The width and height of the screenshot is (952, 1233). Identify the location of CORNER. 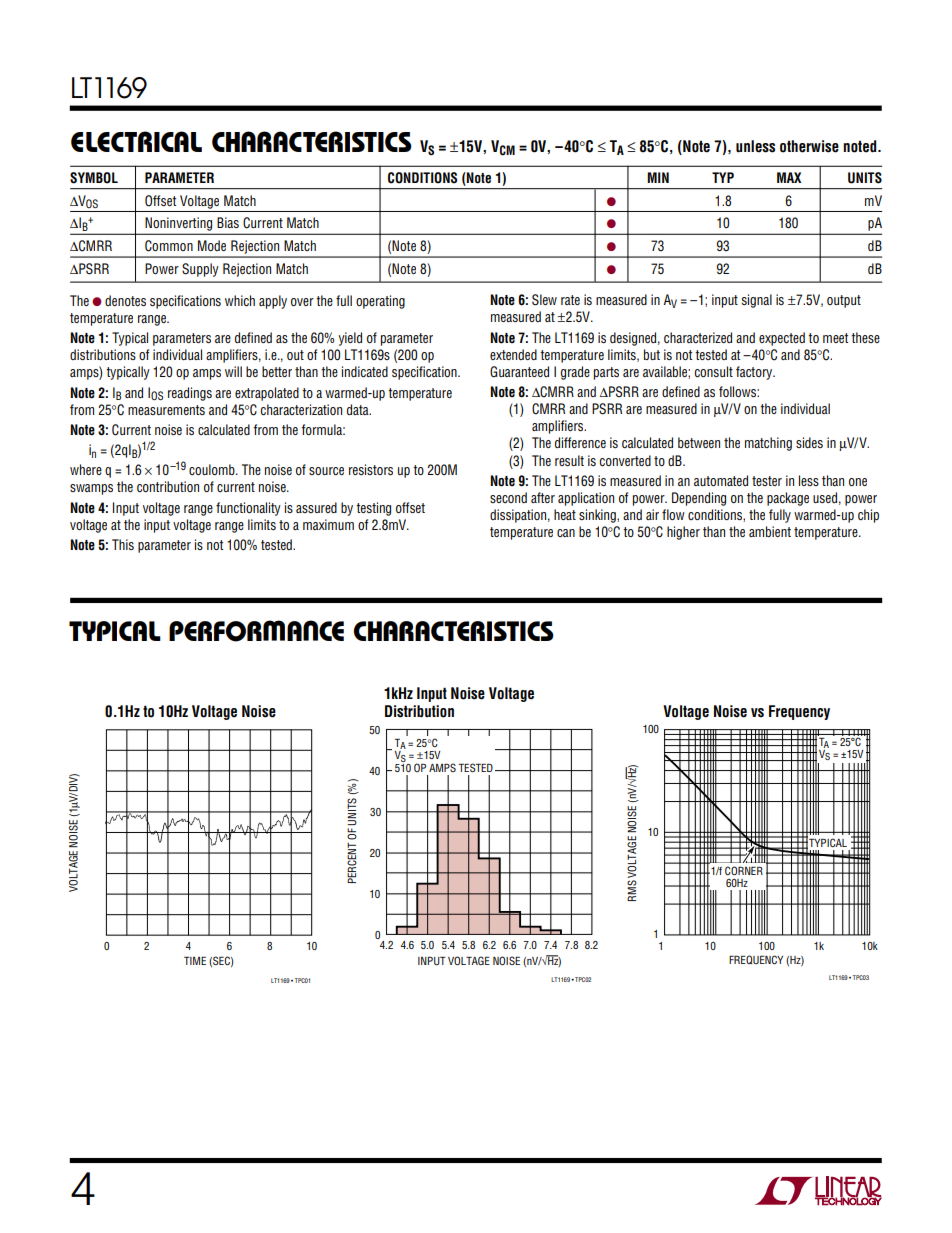
(744, 870).
